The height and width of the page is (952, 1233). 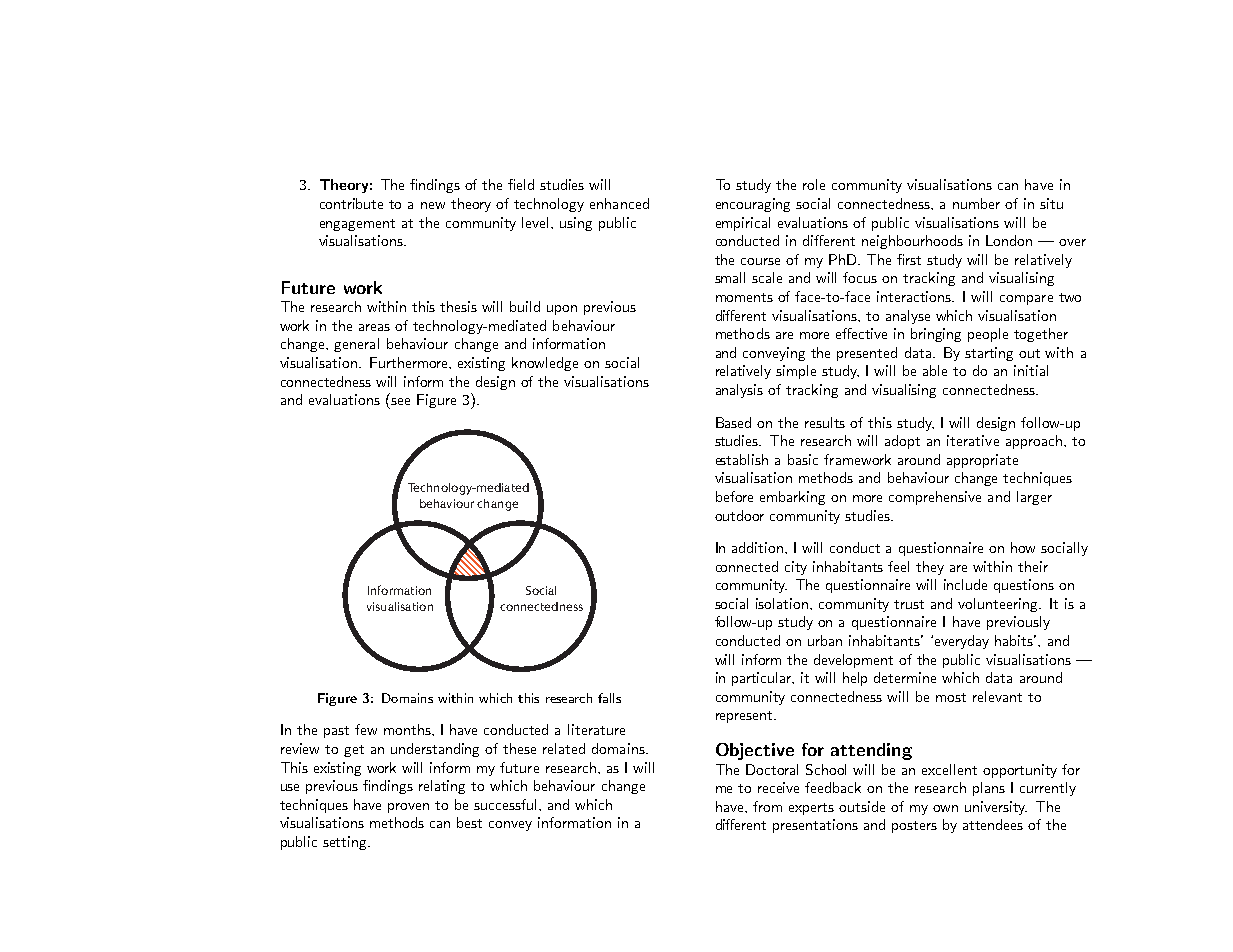 What do you see at coordinates (767, 806) in the page?
I see `from` at bounding box center [767, 806].
